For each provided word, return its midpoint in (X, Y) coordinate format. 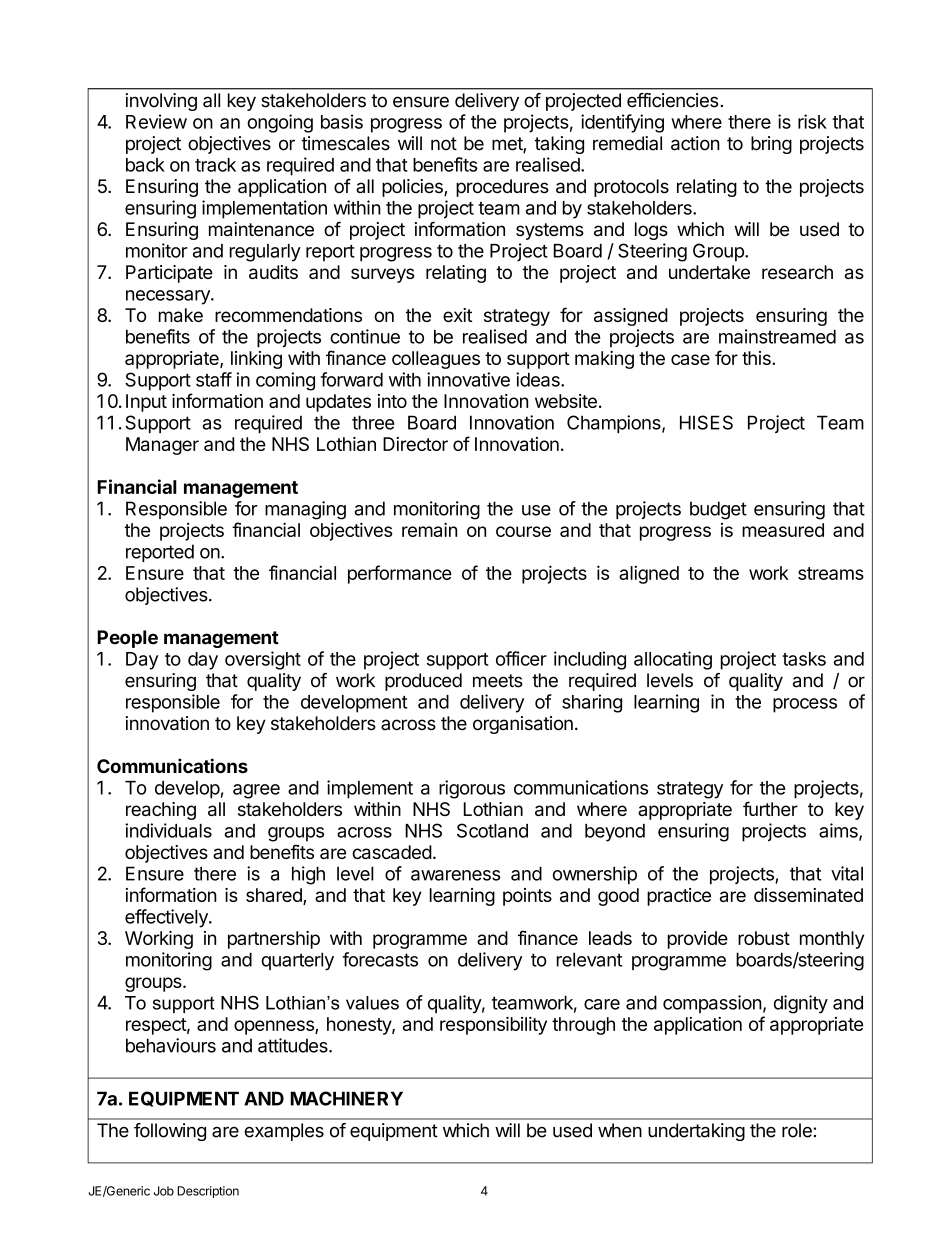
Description (208, 1192)
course (523, 531)
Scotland (492, 830)
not (444, 144)
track (215, 165)
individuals (168, 830)
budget (718, 510)
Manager (162, 446)
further (770, 808)
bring (771, 145)
